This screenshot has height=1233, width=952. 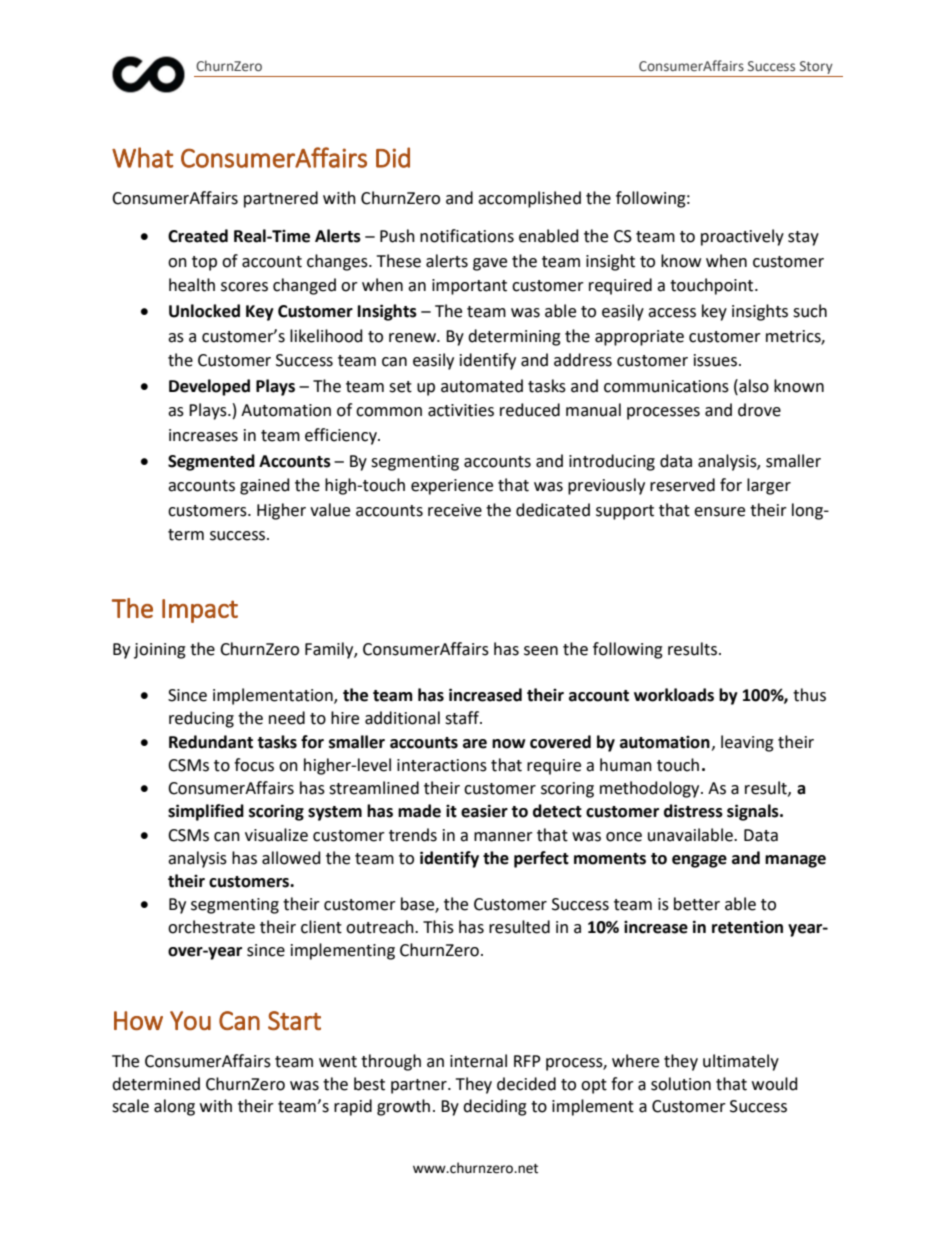 What do you see at coordinates (190, 1020) in the screenshot?
I see `You` at bounding box center [190, 1020].
